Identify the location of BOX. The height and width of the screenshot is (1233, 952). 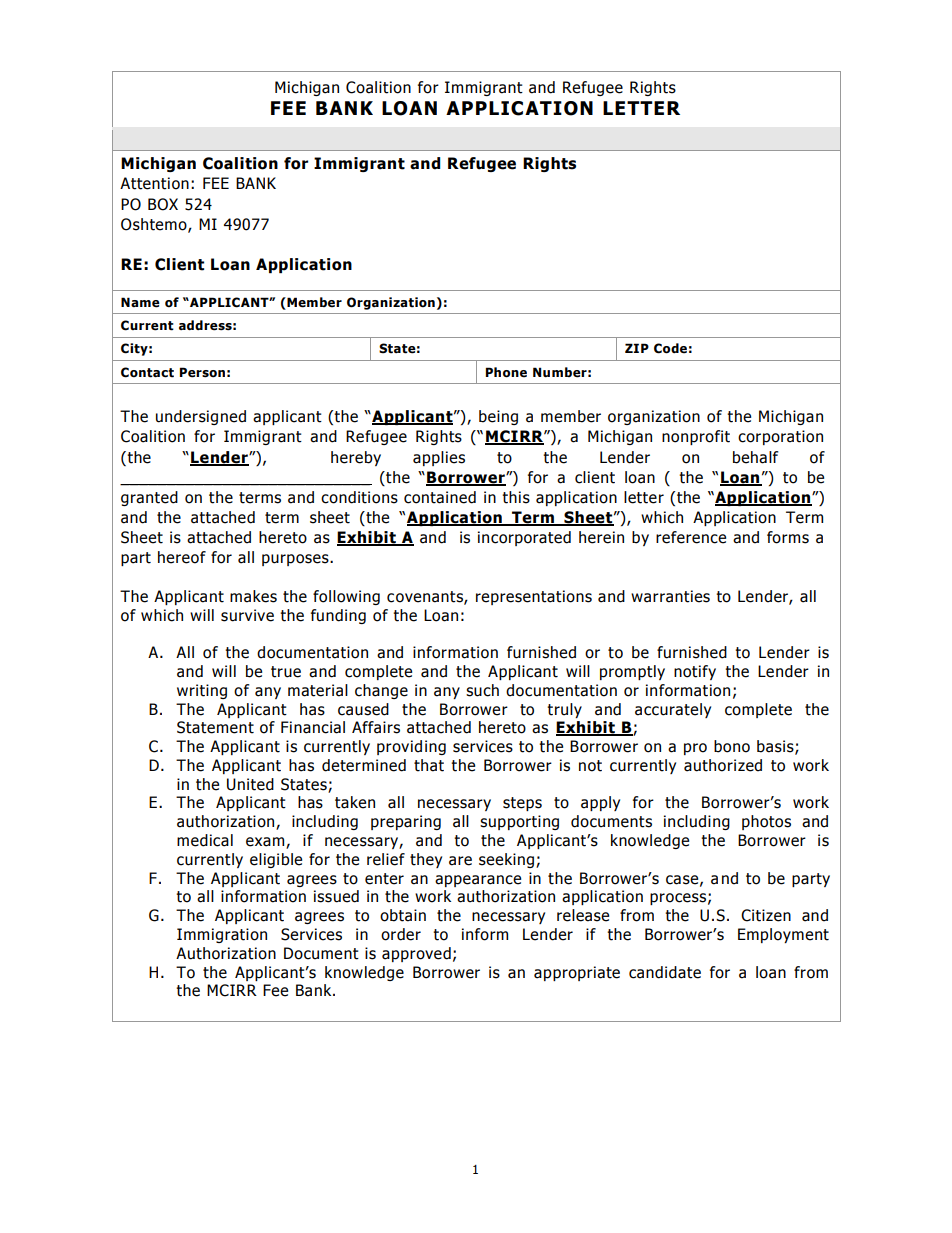
(163, 204).
